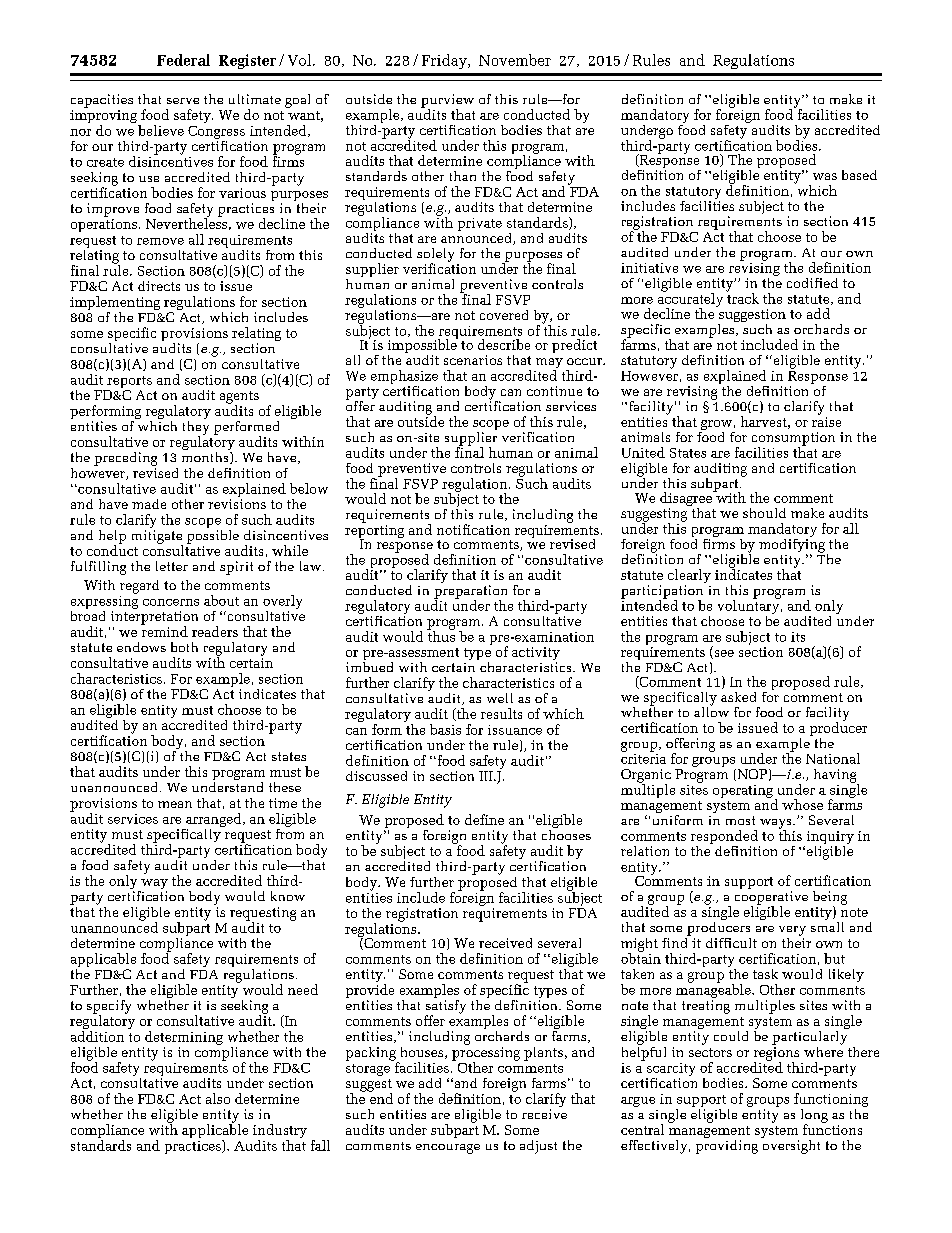 This image has height=1233, width=952. What do you see at coordinates (473, 360) in the image?
I see `scenarios` at bounding box center [473, 360].
